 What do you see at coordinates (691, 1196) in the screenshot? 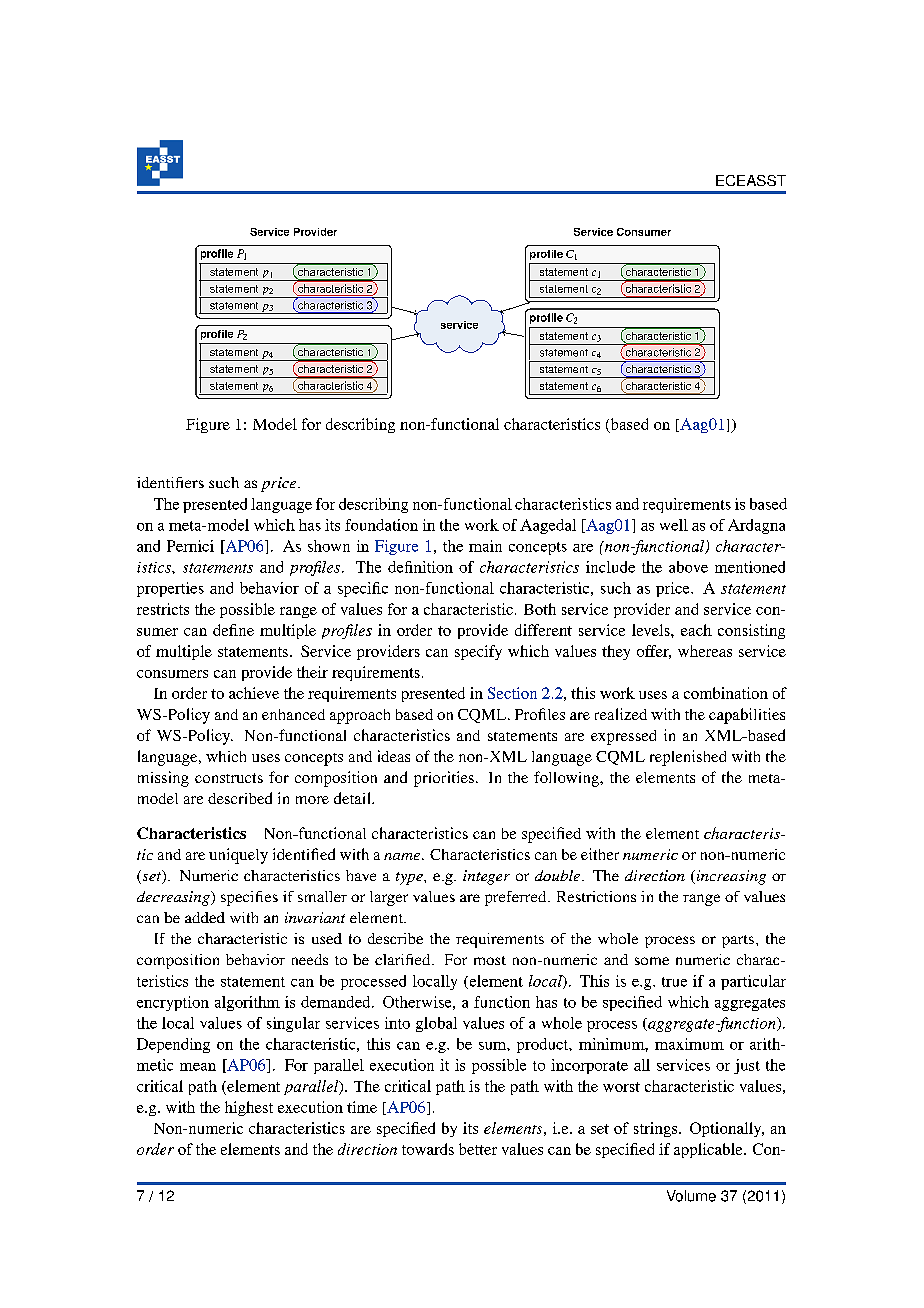
I see `Volume` at bounding box center [691, 1196].
